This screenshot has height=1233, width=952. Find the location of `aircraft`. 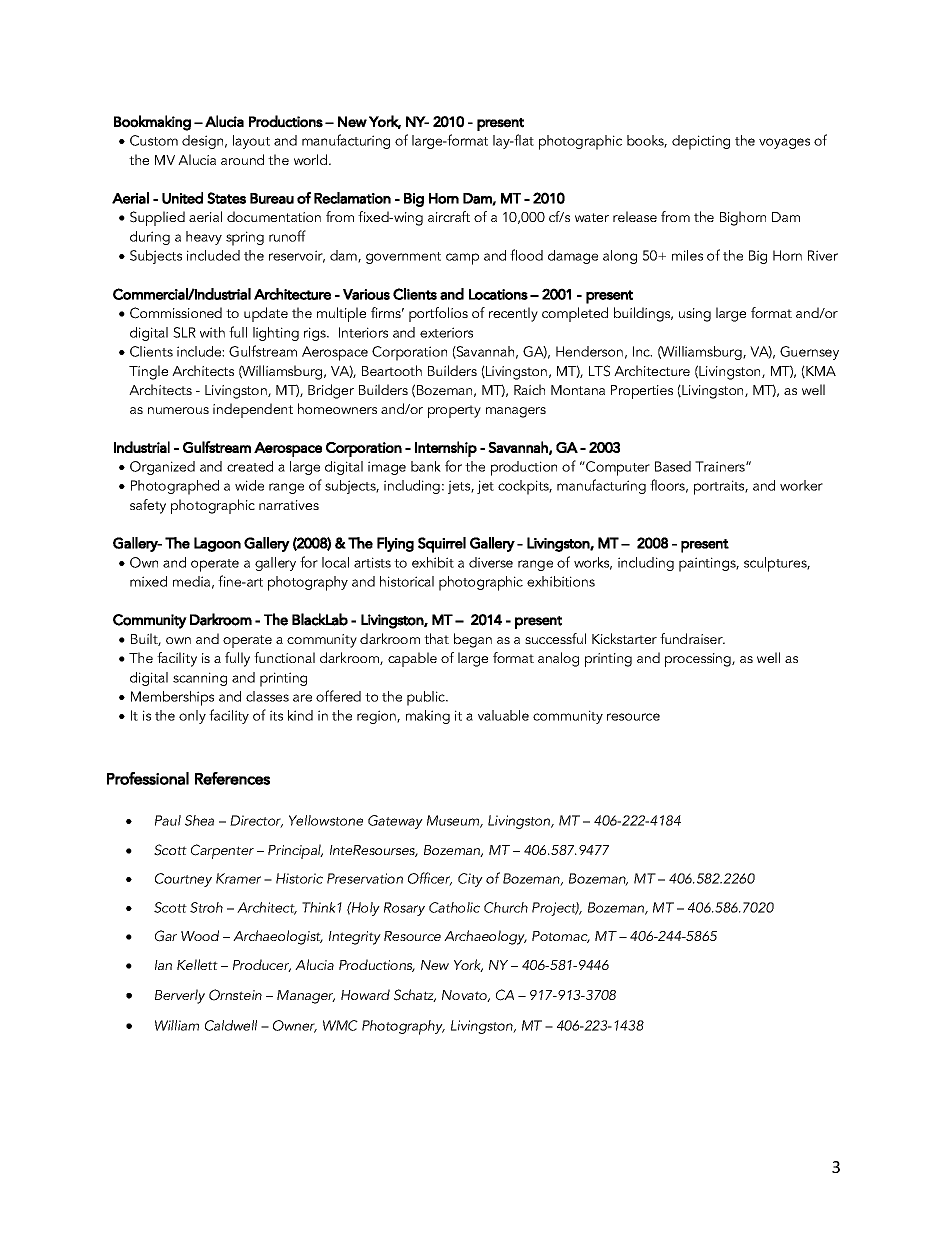

aircraft is located at coordinates (449, 216).
